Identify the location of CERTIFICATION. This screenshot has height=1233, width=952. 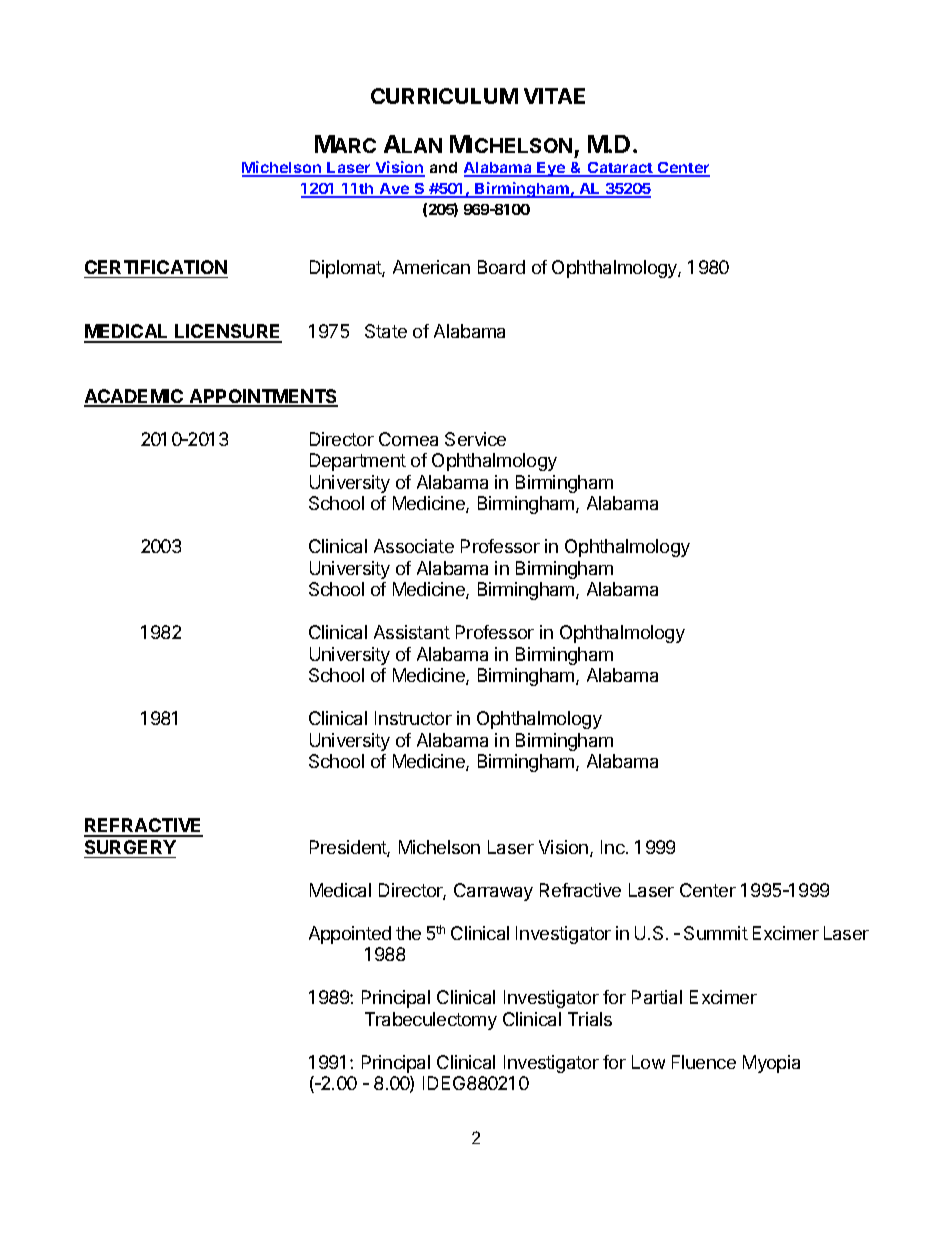
(156, 267).
